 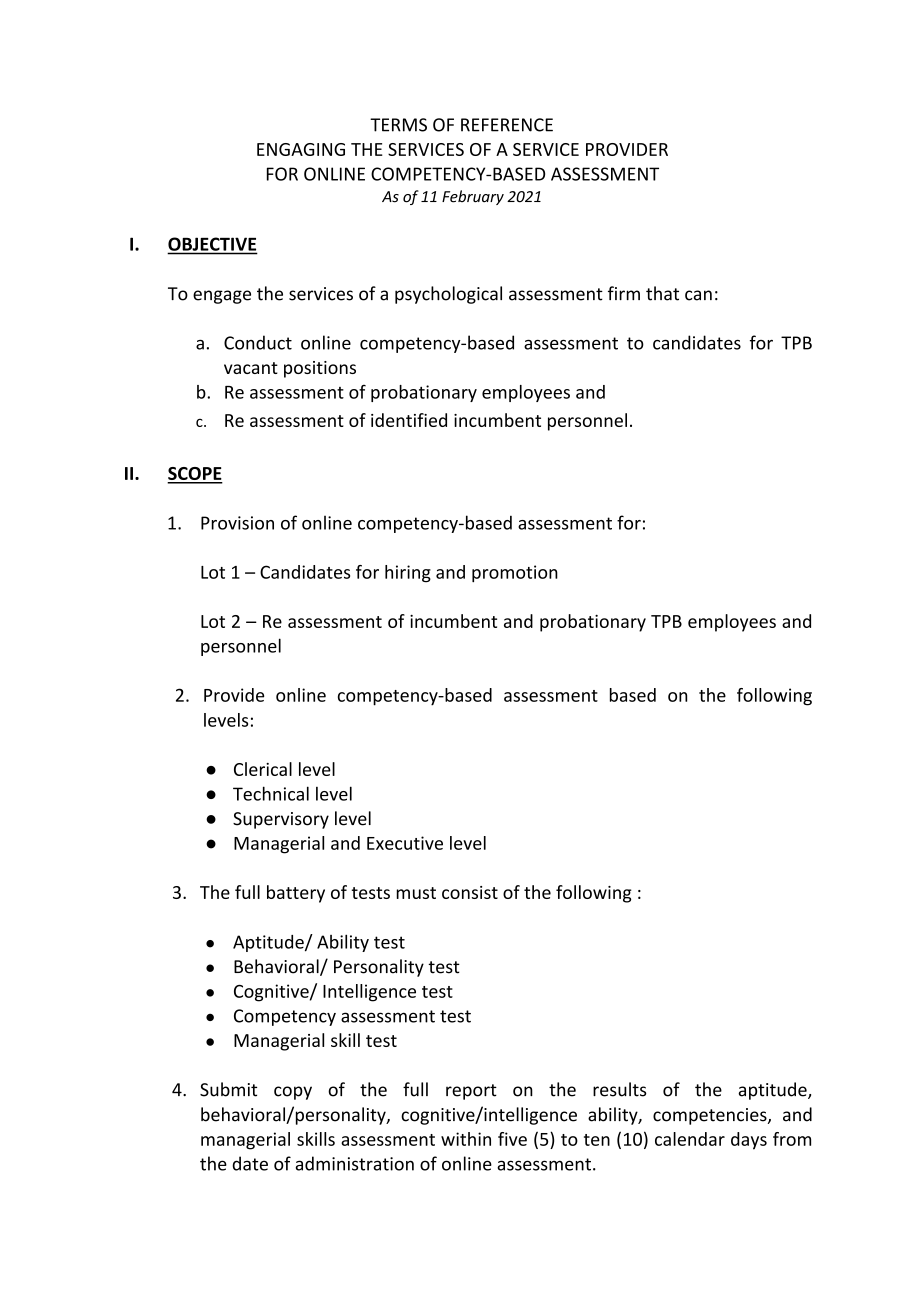 I want to click on battery, so click(x=296, y=894).
